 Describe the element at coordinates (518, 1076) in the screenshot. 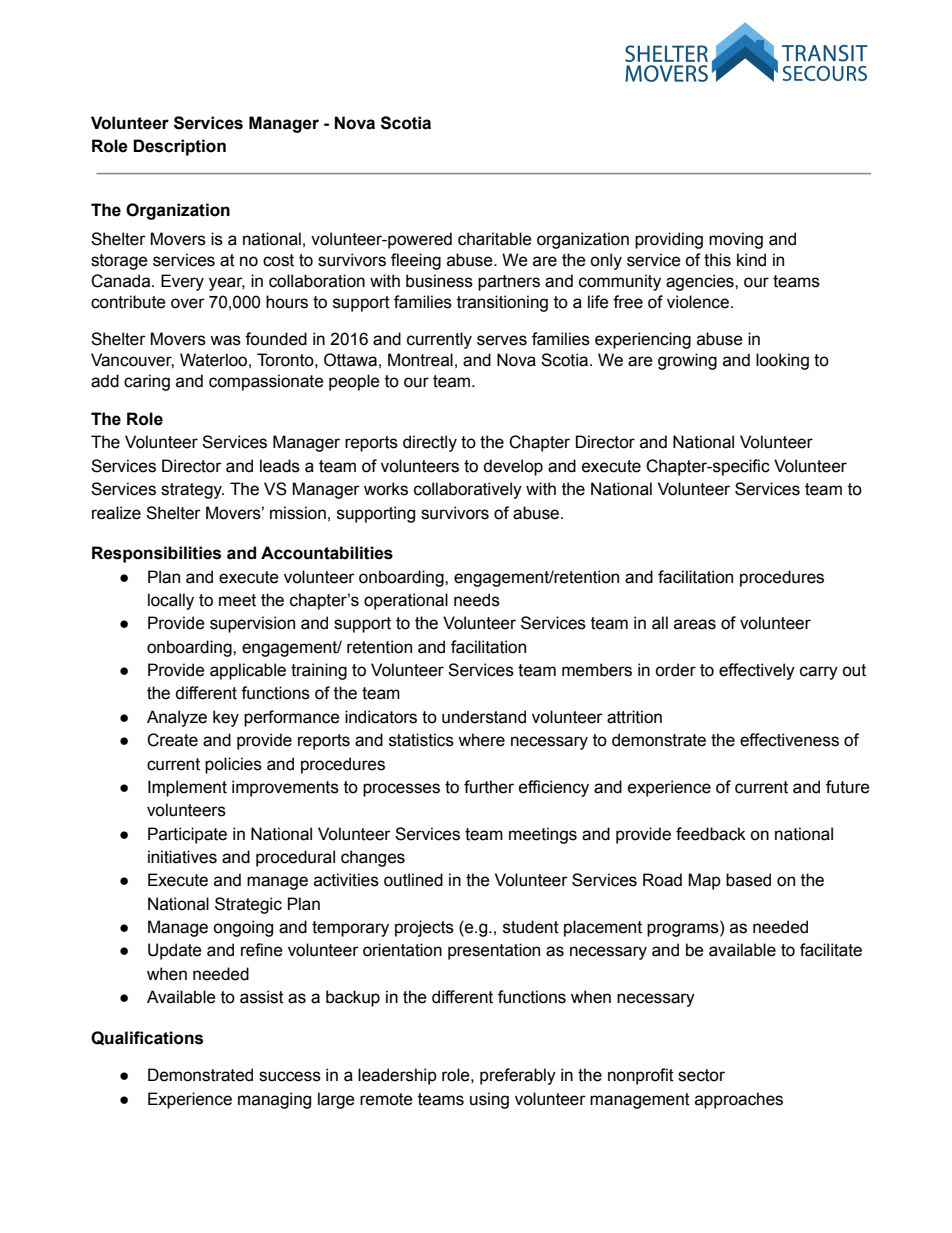

I see `preferably` at that location.
